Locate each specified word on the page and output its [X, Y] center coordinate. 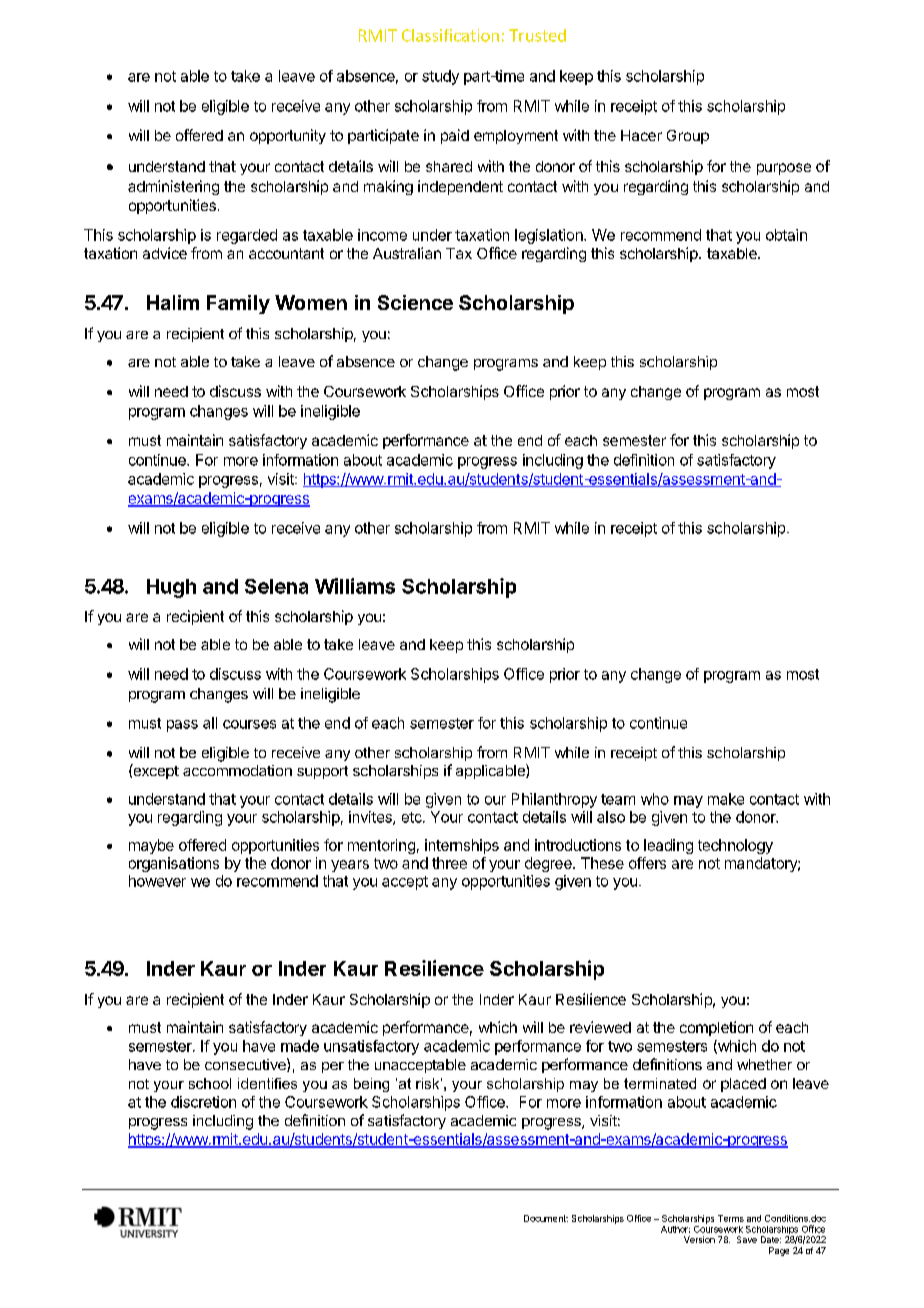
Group [688, 137]
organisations [174, 864]
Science [415, 302]
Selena [276, 586]
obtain [786, 235]
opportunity [288, 136]
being [371, 1085]
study [440, 77]
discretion [203, 1102]
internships [462, 846]
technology [735, 846]
